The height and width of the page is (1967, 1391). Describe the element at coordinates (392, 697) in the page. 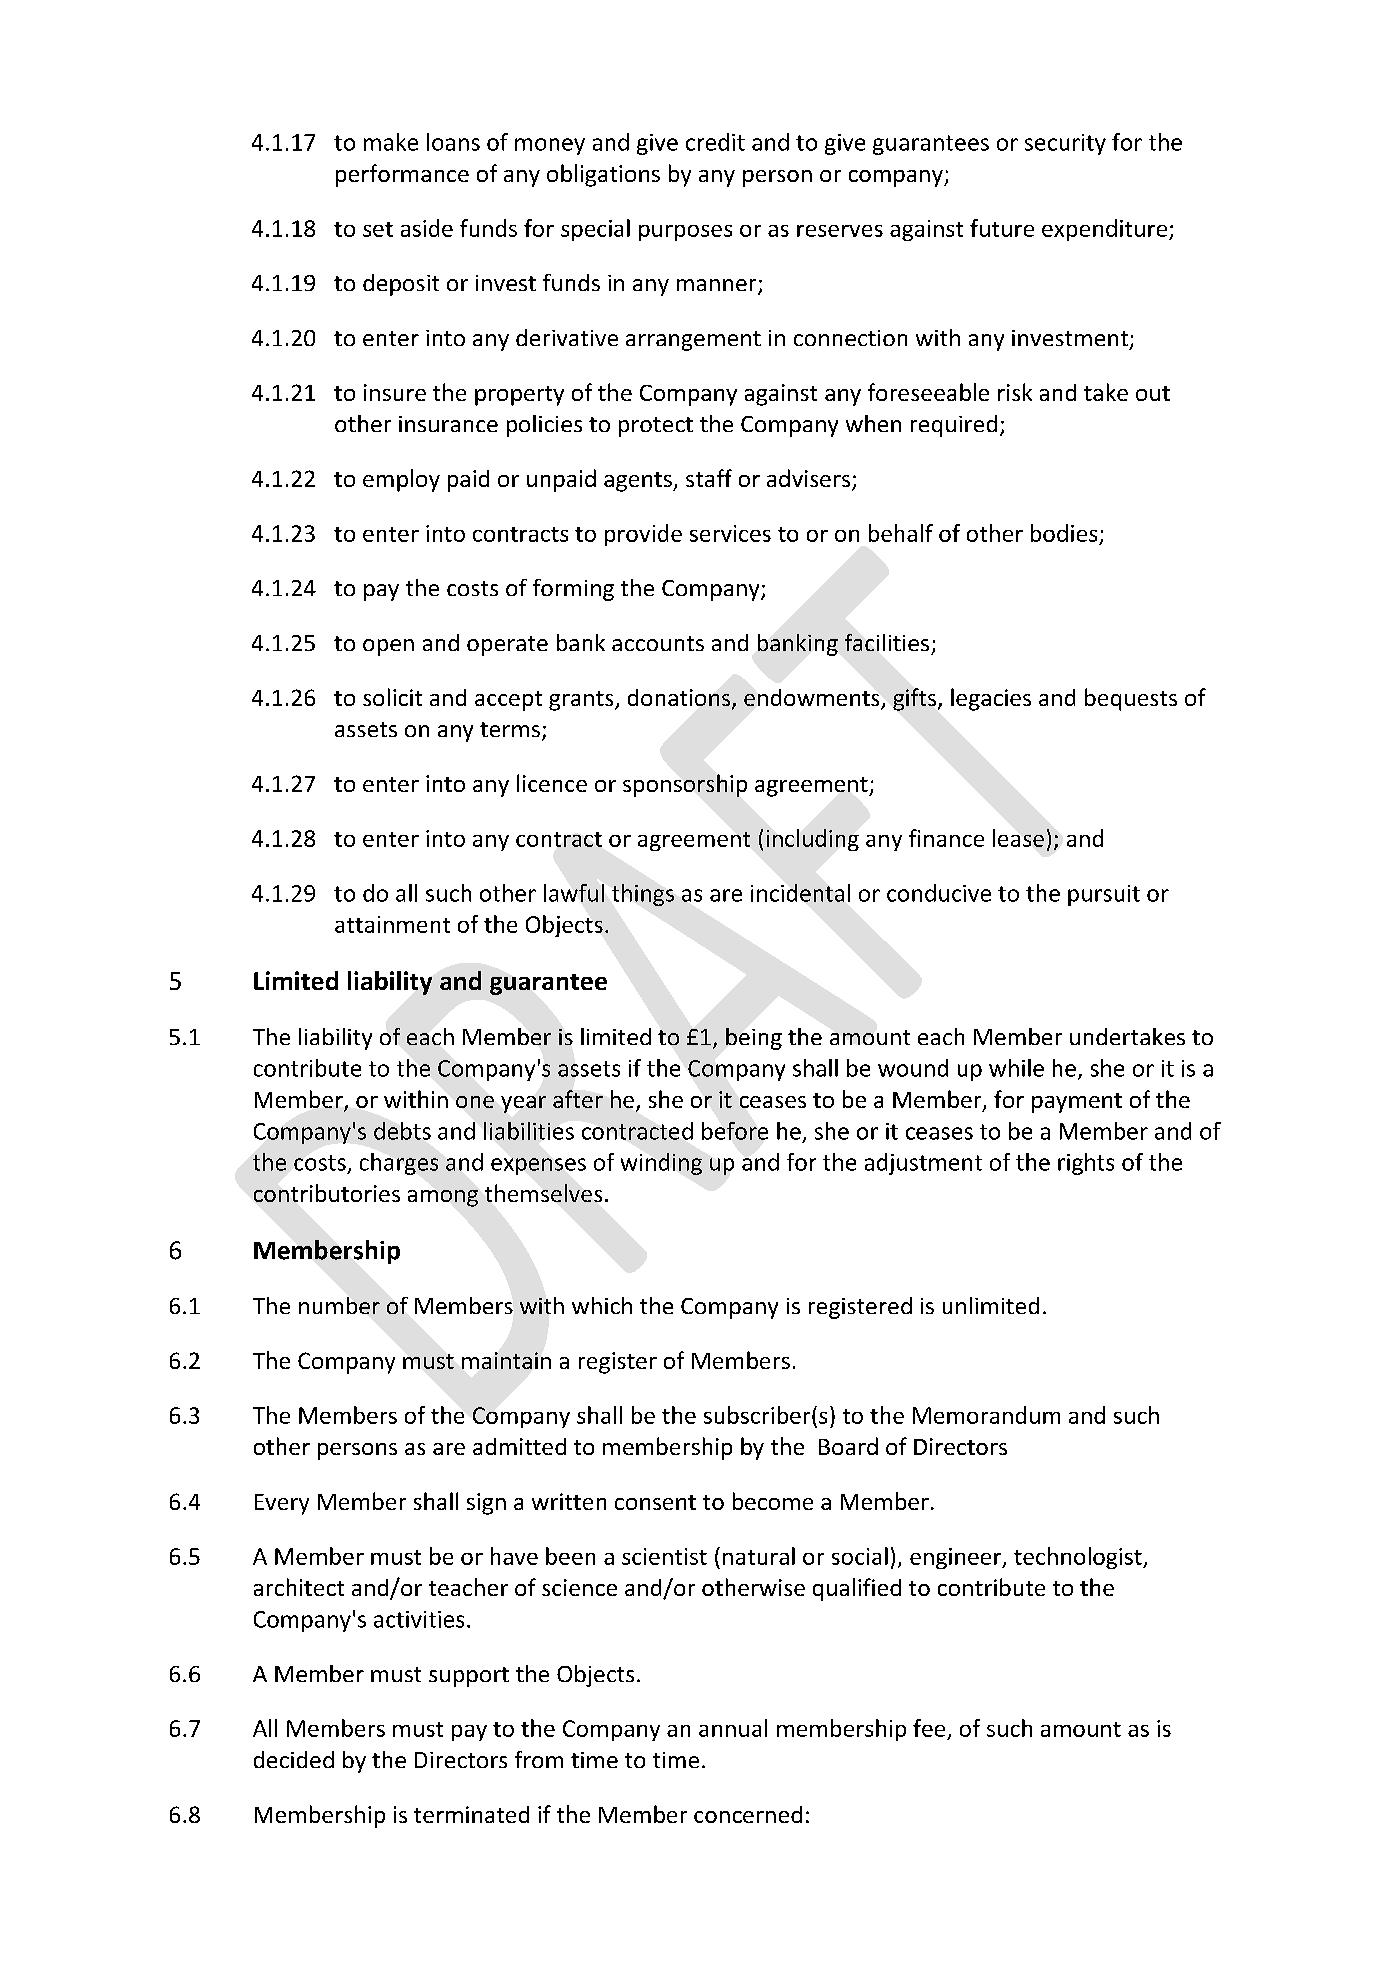

I see `solicit` at that location.
